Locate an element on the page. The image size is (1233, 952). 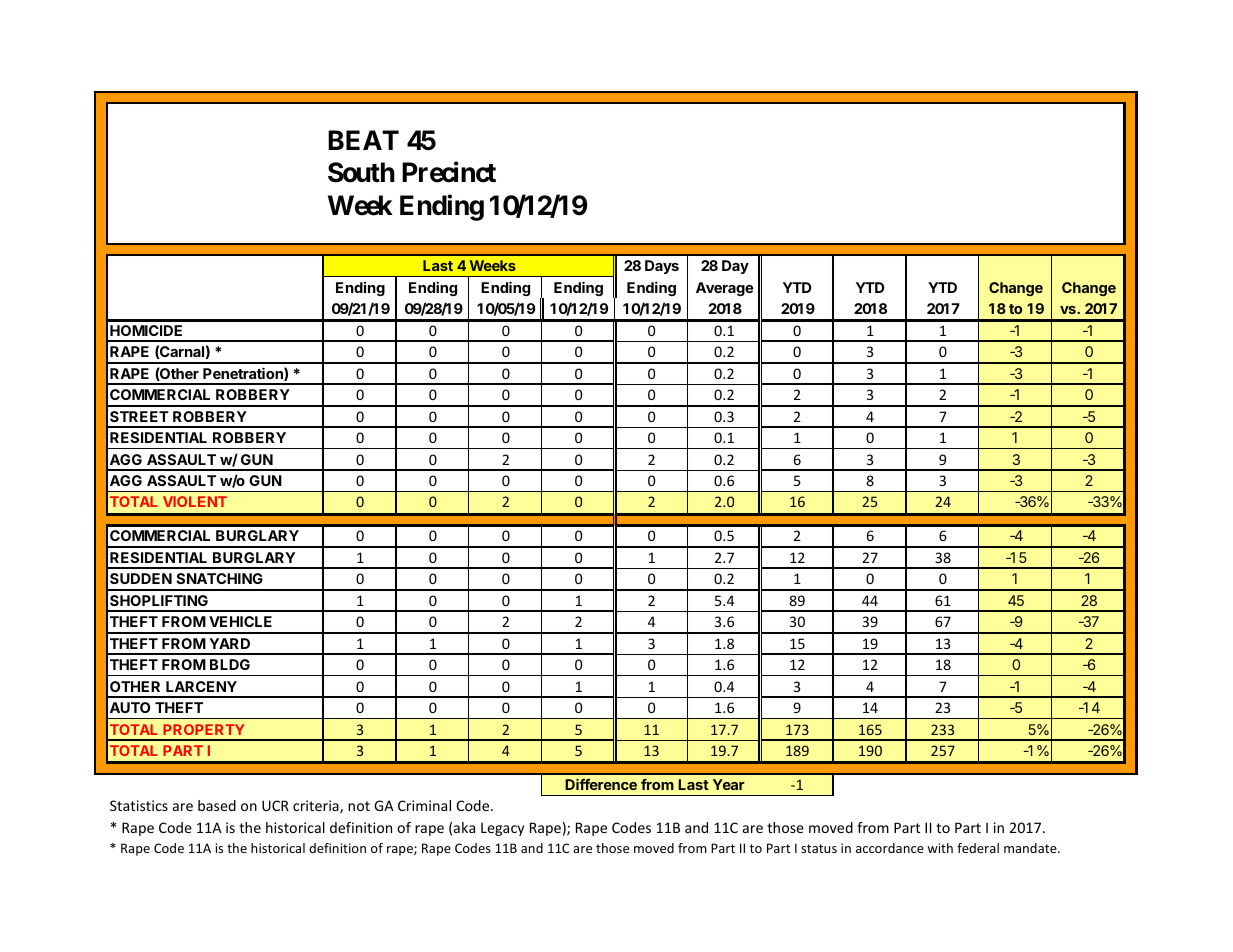
Difference is located at coordinates (601, 784).
